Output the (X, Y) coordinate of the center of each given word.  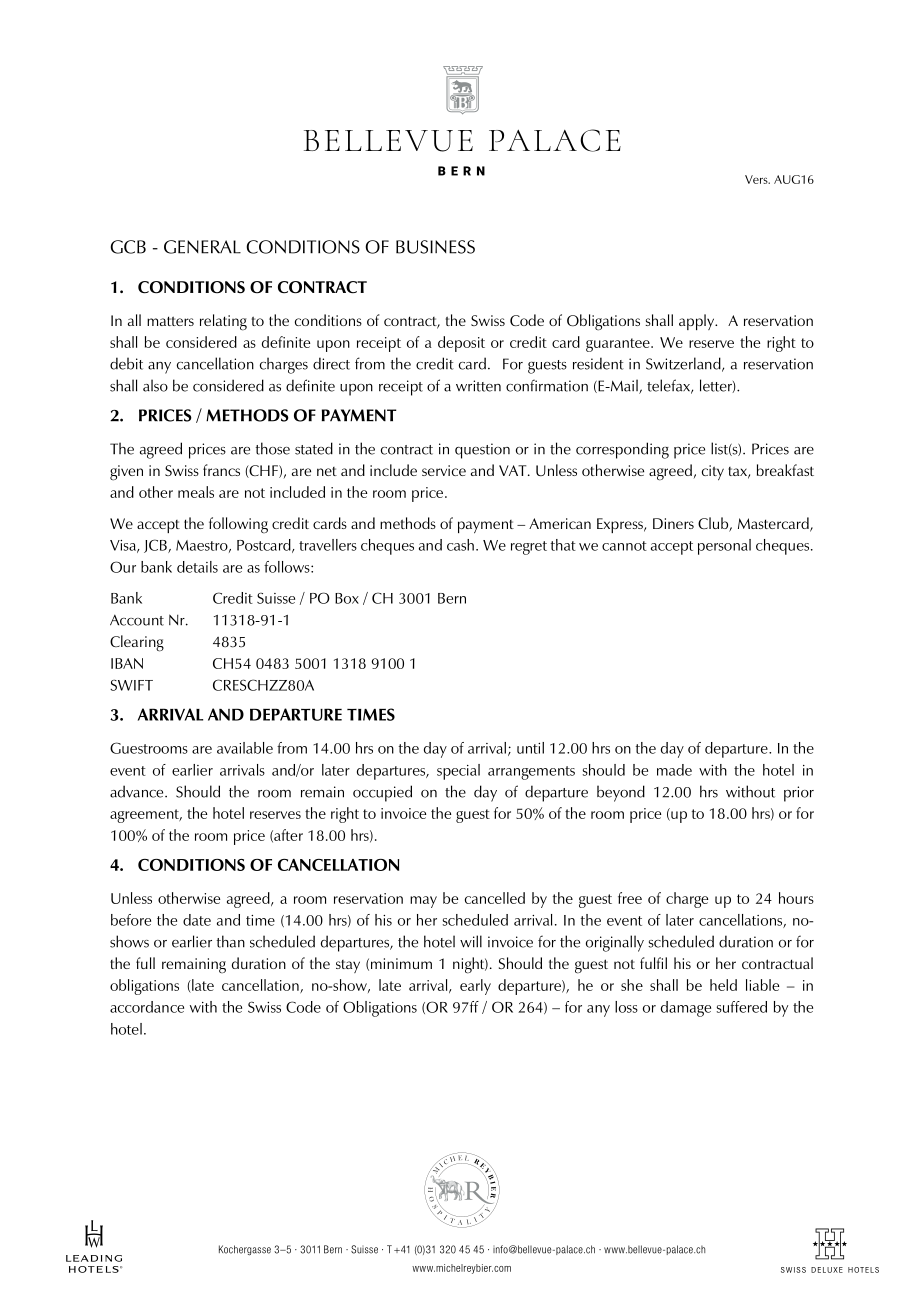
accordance (147, 1007)
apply (698, 322)
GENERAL (202, 247)
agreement (146, 816)
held (723, 985)
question (482, 451)
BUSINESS (435, 247)
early (475, 987)
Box (347, 598)
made (674, 770)
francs (221, 470)
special (458, 772)
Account (137, 620)
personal (724, 547)
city (713, 472)
